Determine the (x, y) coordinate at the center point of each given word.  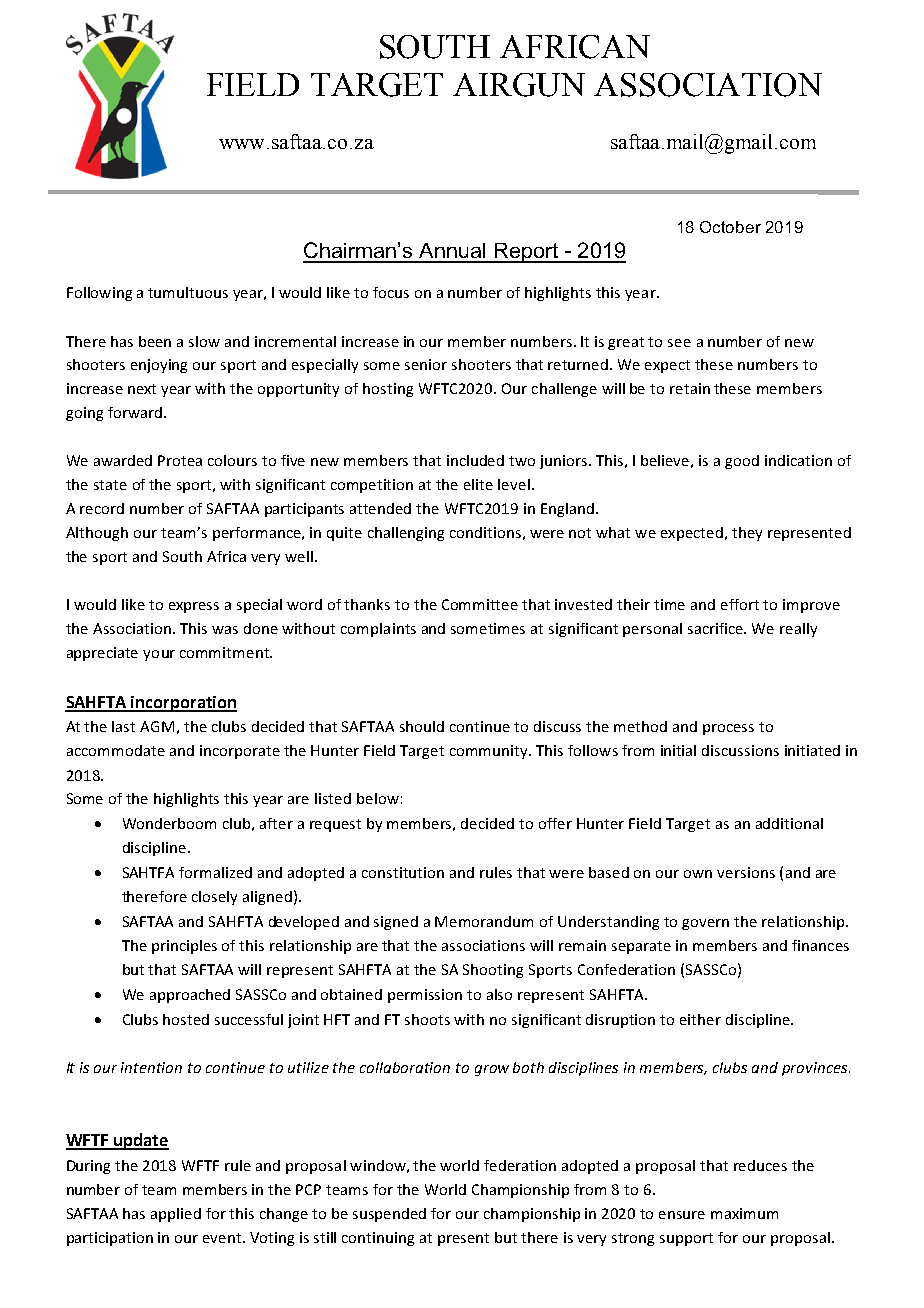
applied (176, 1215)
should (422, 726)
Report (526, 253)
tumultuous (188, 292)
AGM (157, 726)
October (730, 227)
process (728, 729)
